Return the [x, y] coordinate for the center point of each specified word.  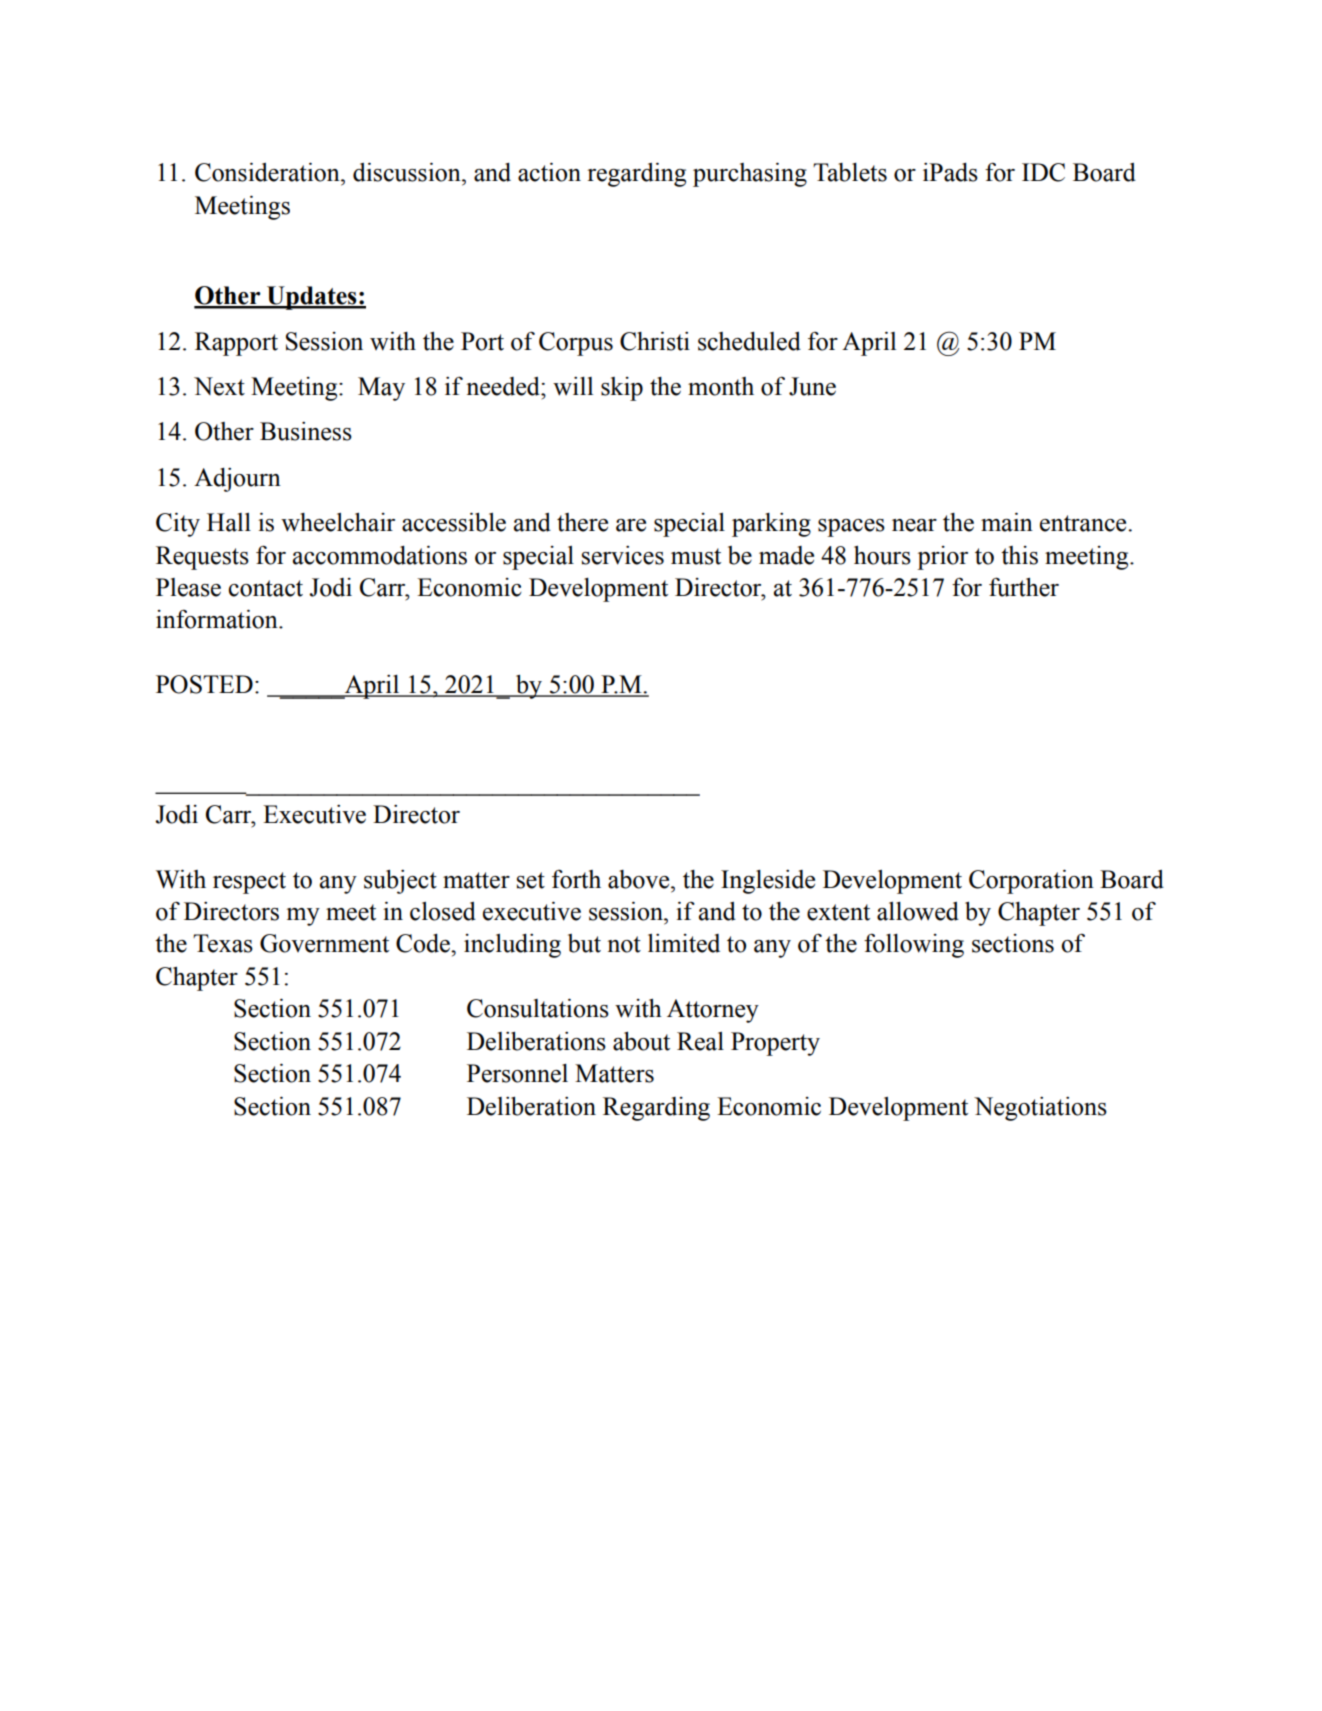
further [1024, 587]
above [640, 879]
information [218, 619]
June [812, 386]
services [623, 555]
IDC [1043, 172]
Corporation [1031, 881]
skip [622, 389]
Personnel [517, 1073]
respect [249, 883]
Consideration [268, 172]
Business [306, 431]
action [549, 172]
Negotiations [1040, 1109]
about [641, 1041]
